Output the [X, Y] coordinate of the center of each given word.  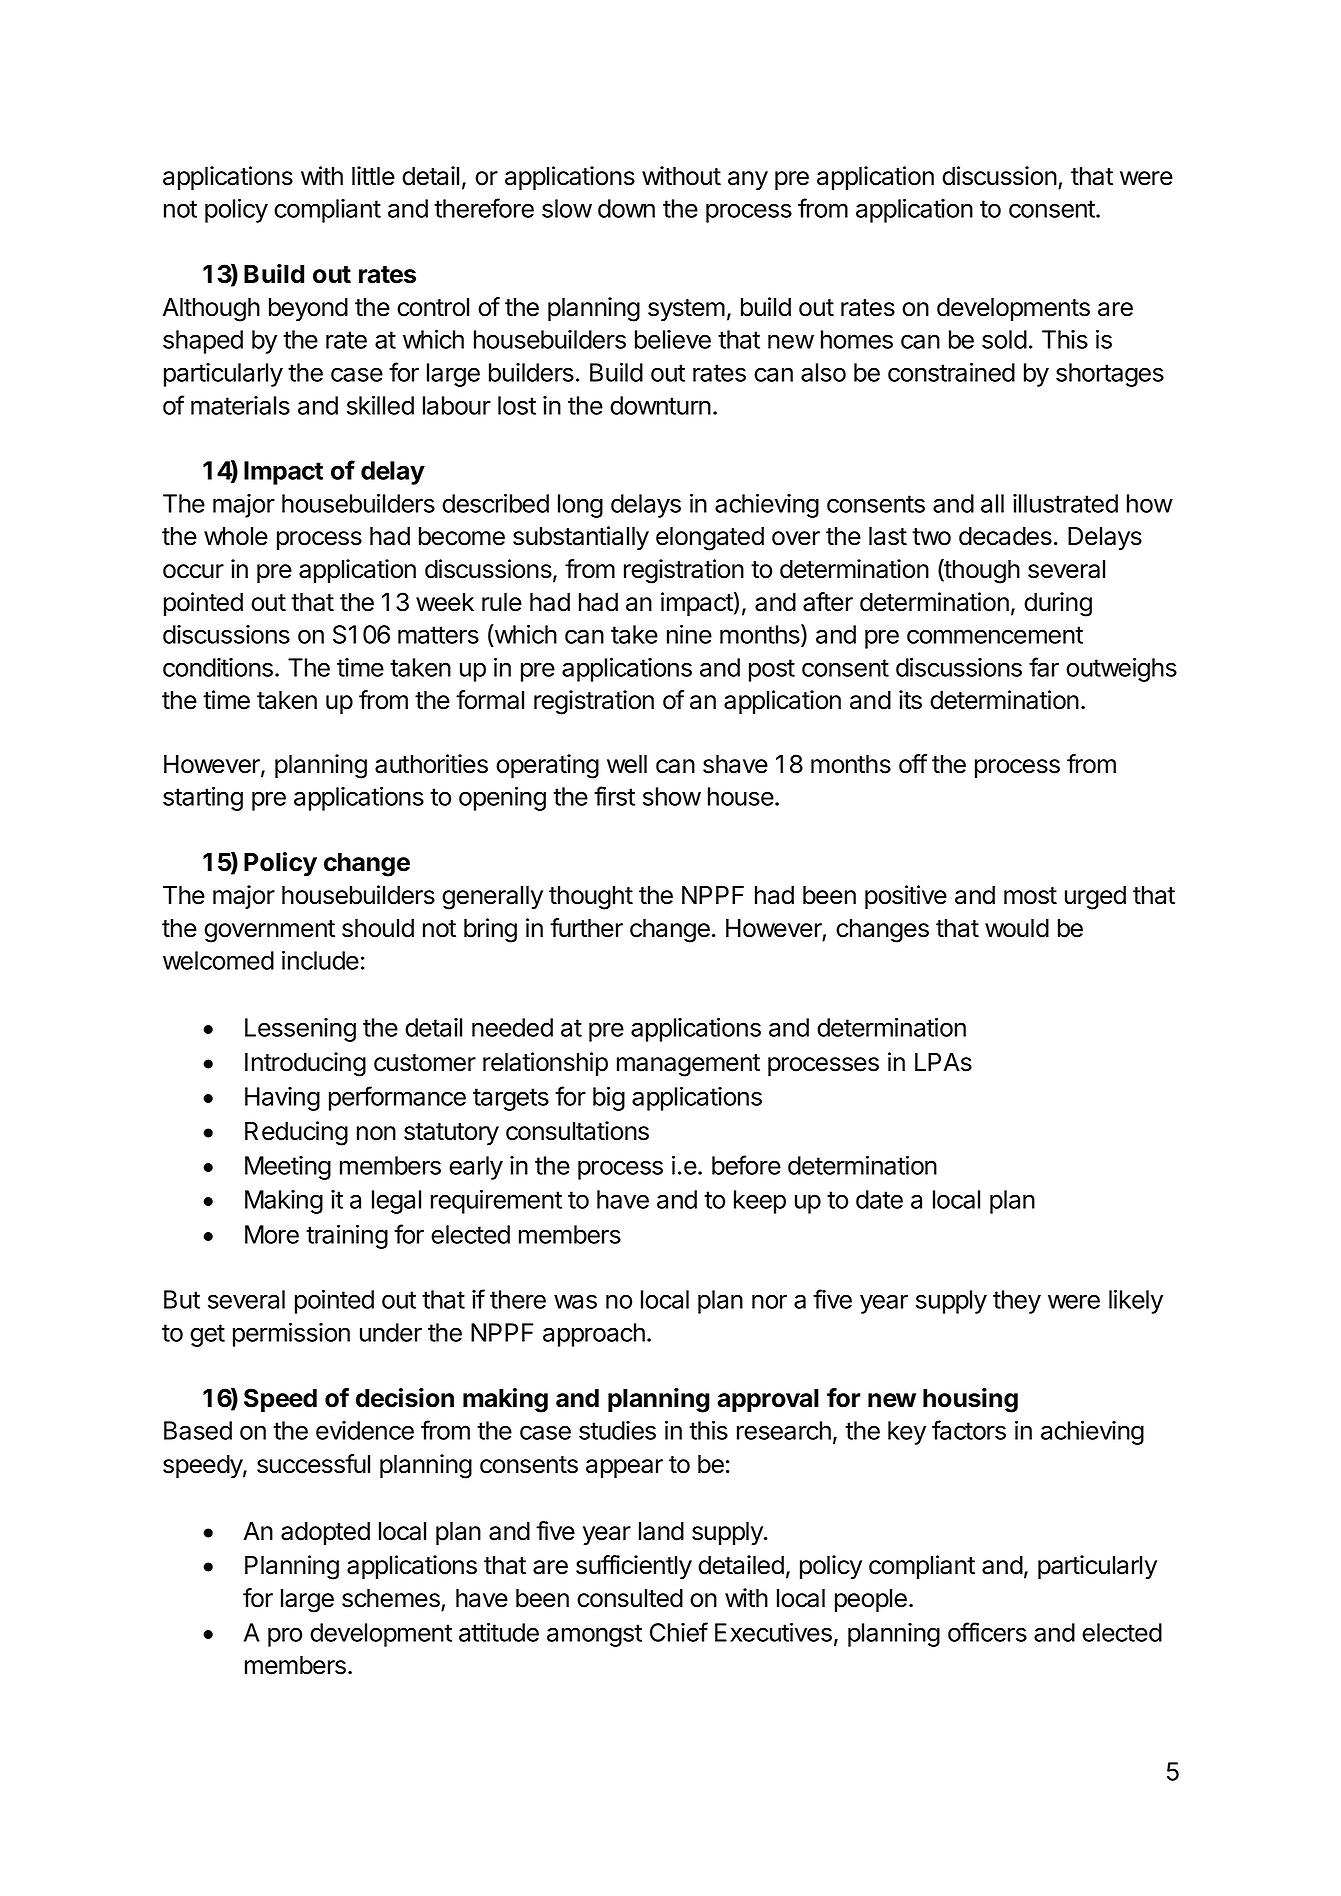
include [320, 960]
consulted [630, 1598]
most [1030, 896]
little [373, 176]
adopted [325, 1533]
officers [987, 1632]
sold [1004, 339]
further [586, 928]
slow [567, 208]
